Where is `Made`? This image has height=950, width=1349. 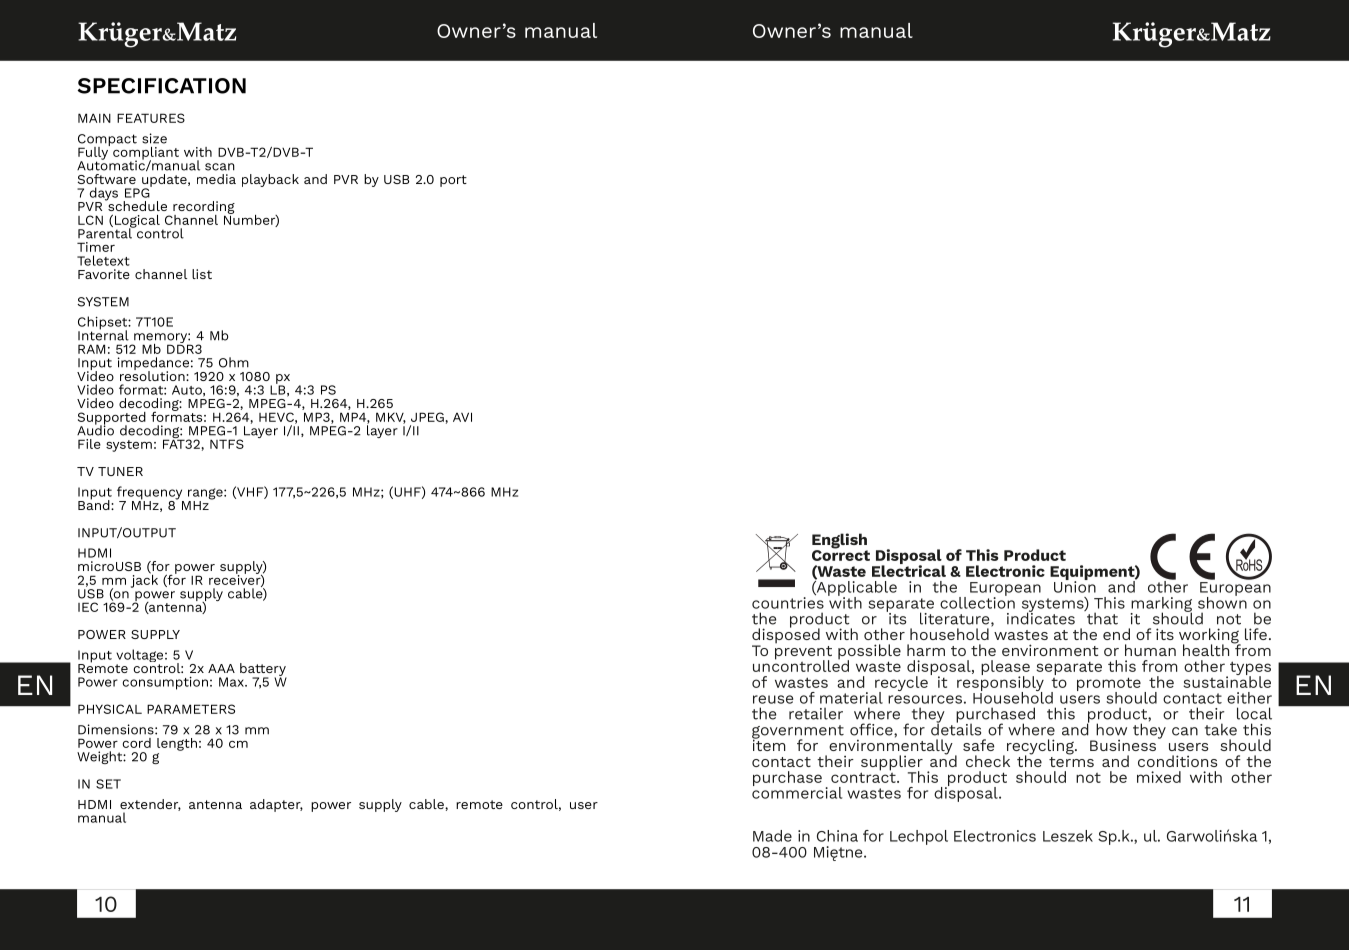 Made is located at coordinates (772, 836).
